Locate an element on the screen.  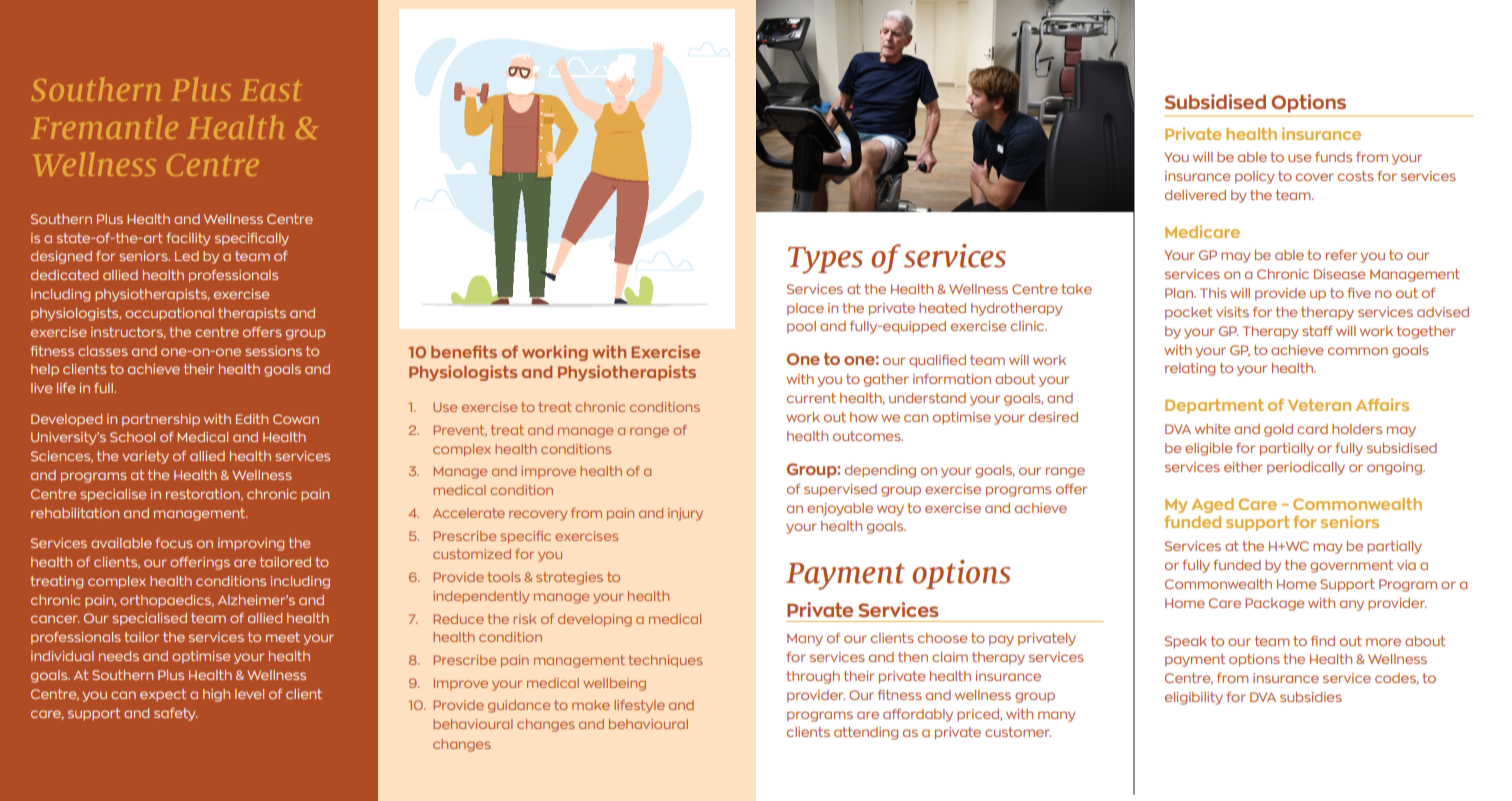
strategies is located at coordinates (569, 578).
